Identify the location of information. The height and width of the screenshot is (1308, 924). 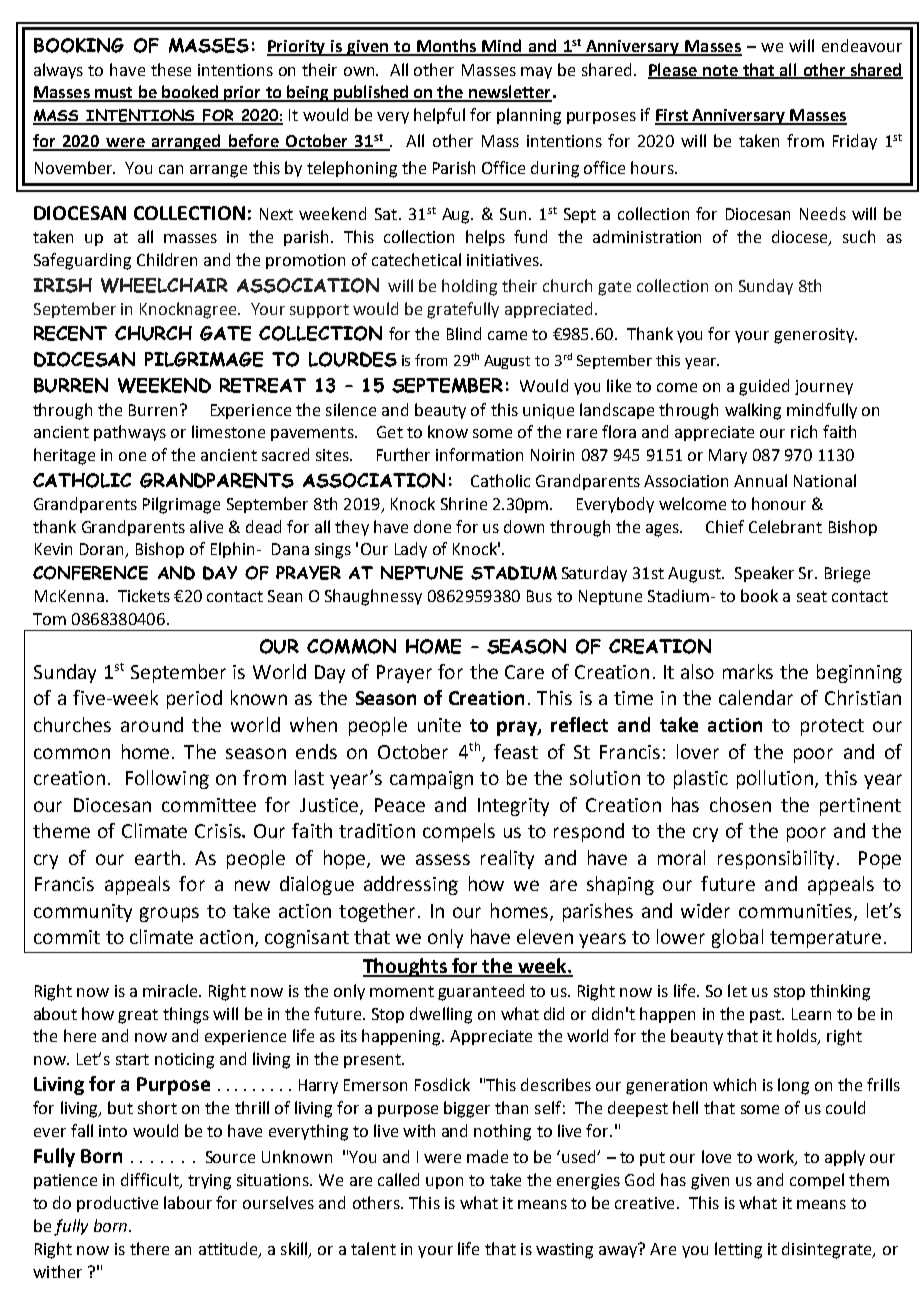
(479, 454).
